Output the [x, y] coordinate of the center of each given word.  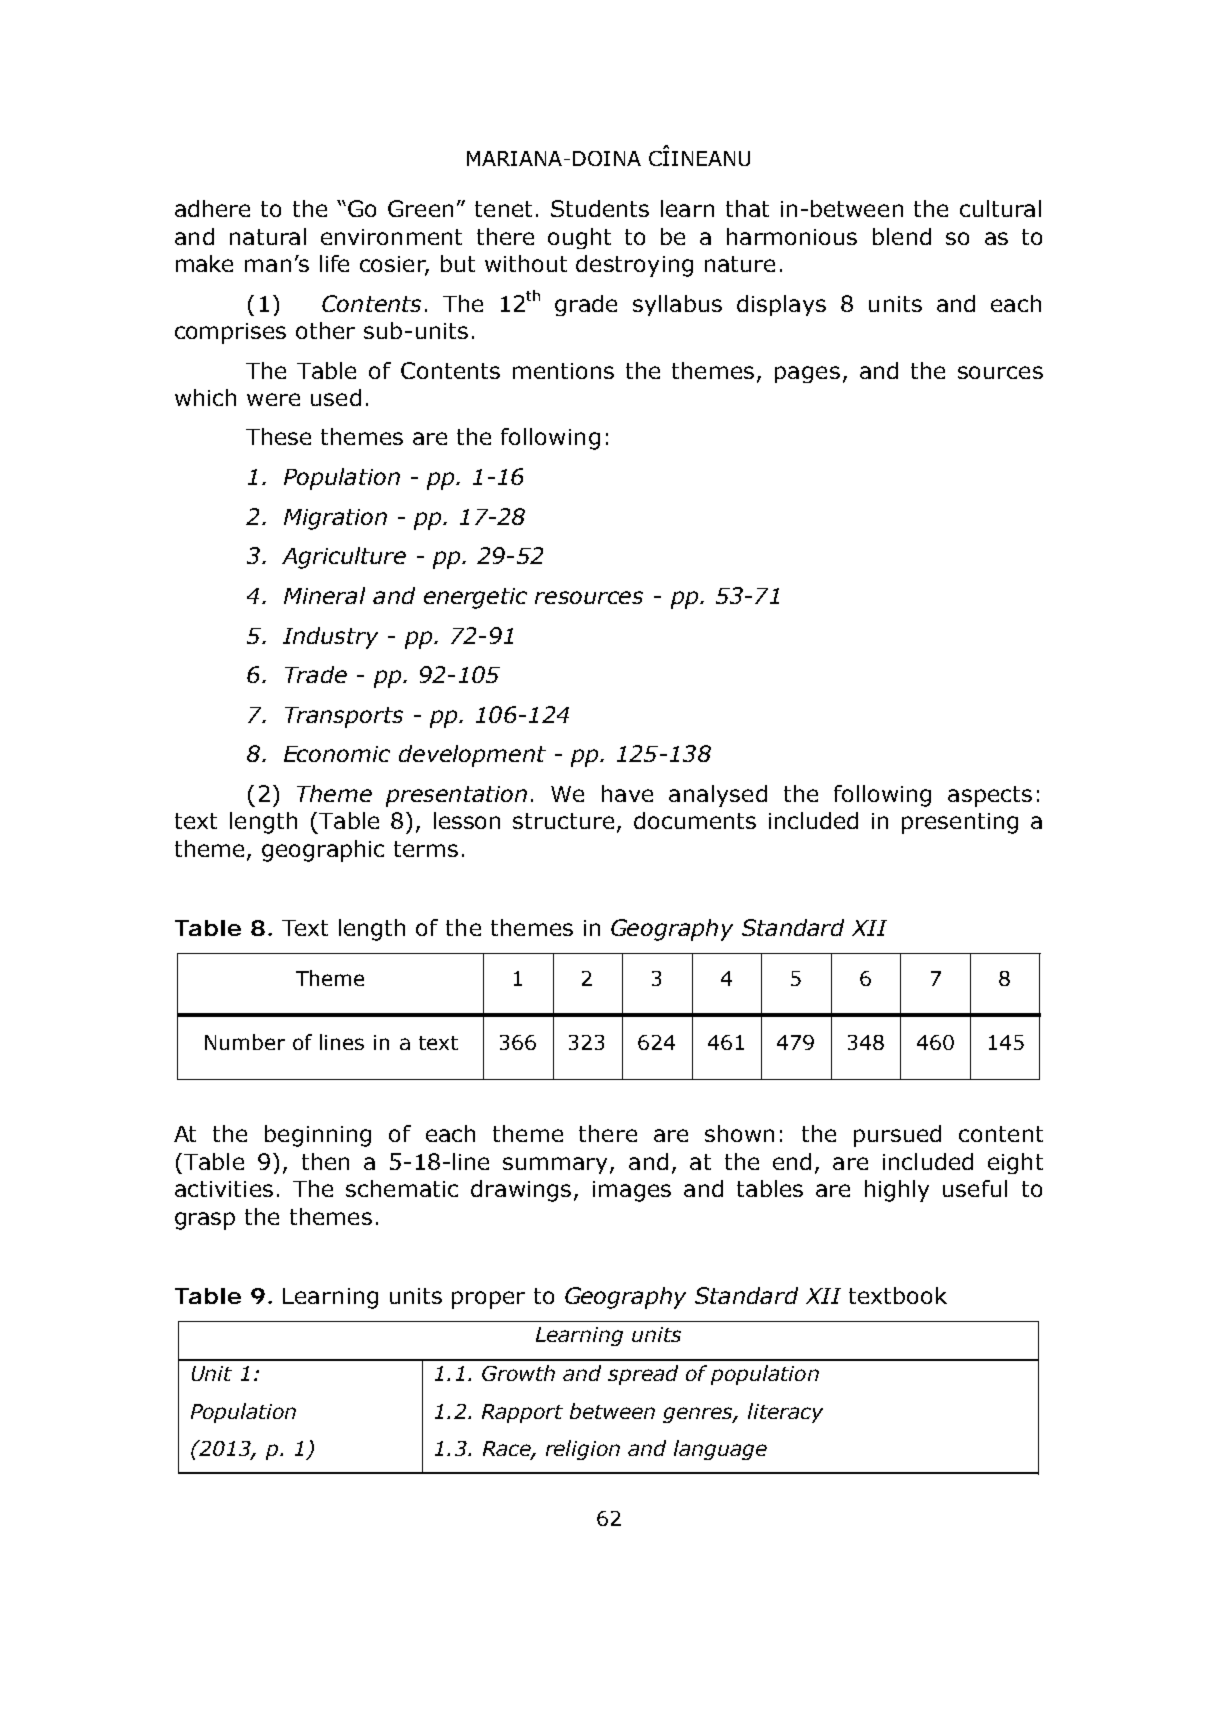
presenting [960, 823]
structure [563, 821]
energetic [475, 598]
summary [557, 1165]
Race [508, 1449]
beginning [318, 1136]
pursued [897, 1136]
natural [268, 236]
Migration [335, 519]
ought [579, 238]
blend [902, 236]
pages [807, 374]
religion [583, 1450]
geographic [323, 851]
